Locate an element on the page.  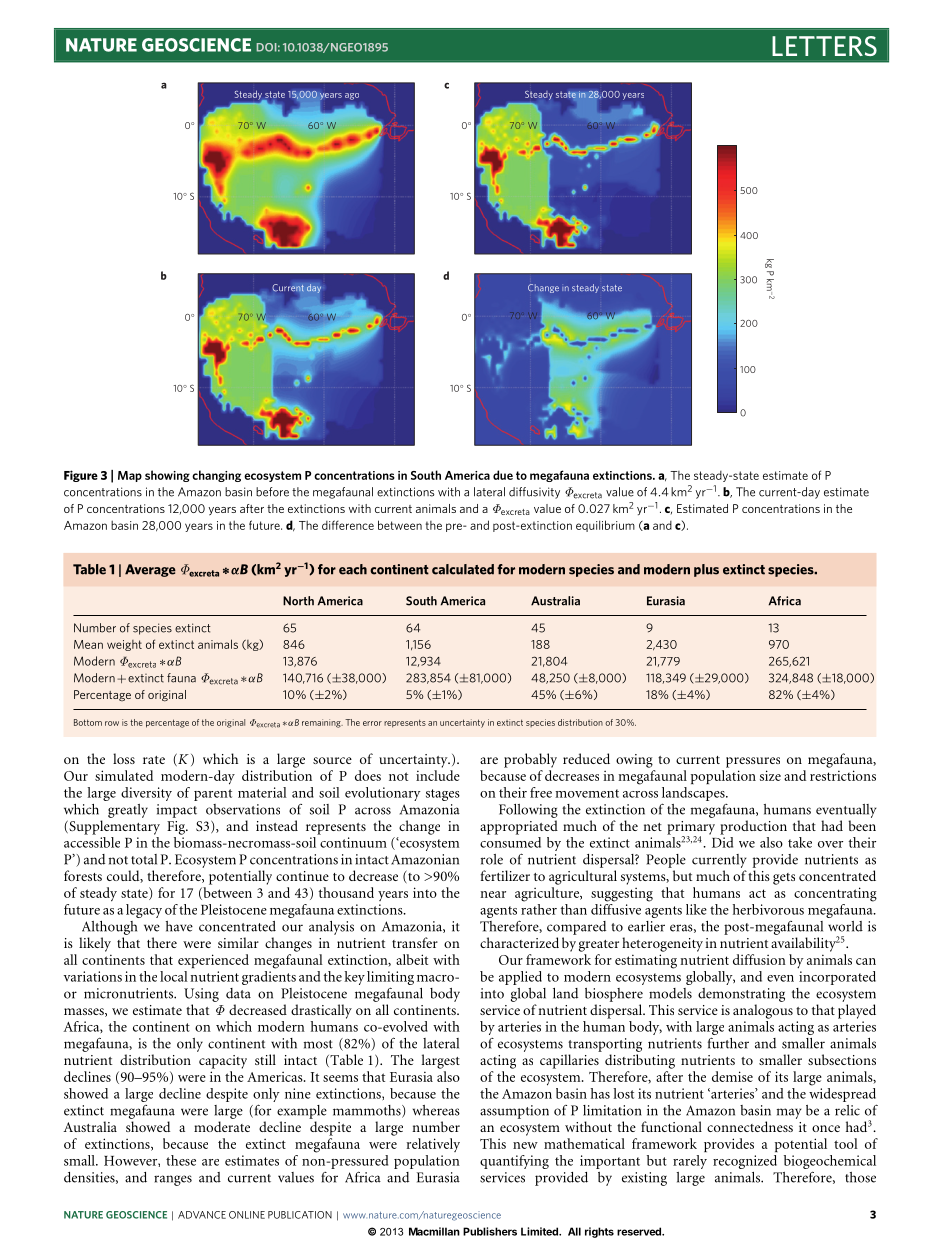
Publishers is located at coordinates (490, 1231).
